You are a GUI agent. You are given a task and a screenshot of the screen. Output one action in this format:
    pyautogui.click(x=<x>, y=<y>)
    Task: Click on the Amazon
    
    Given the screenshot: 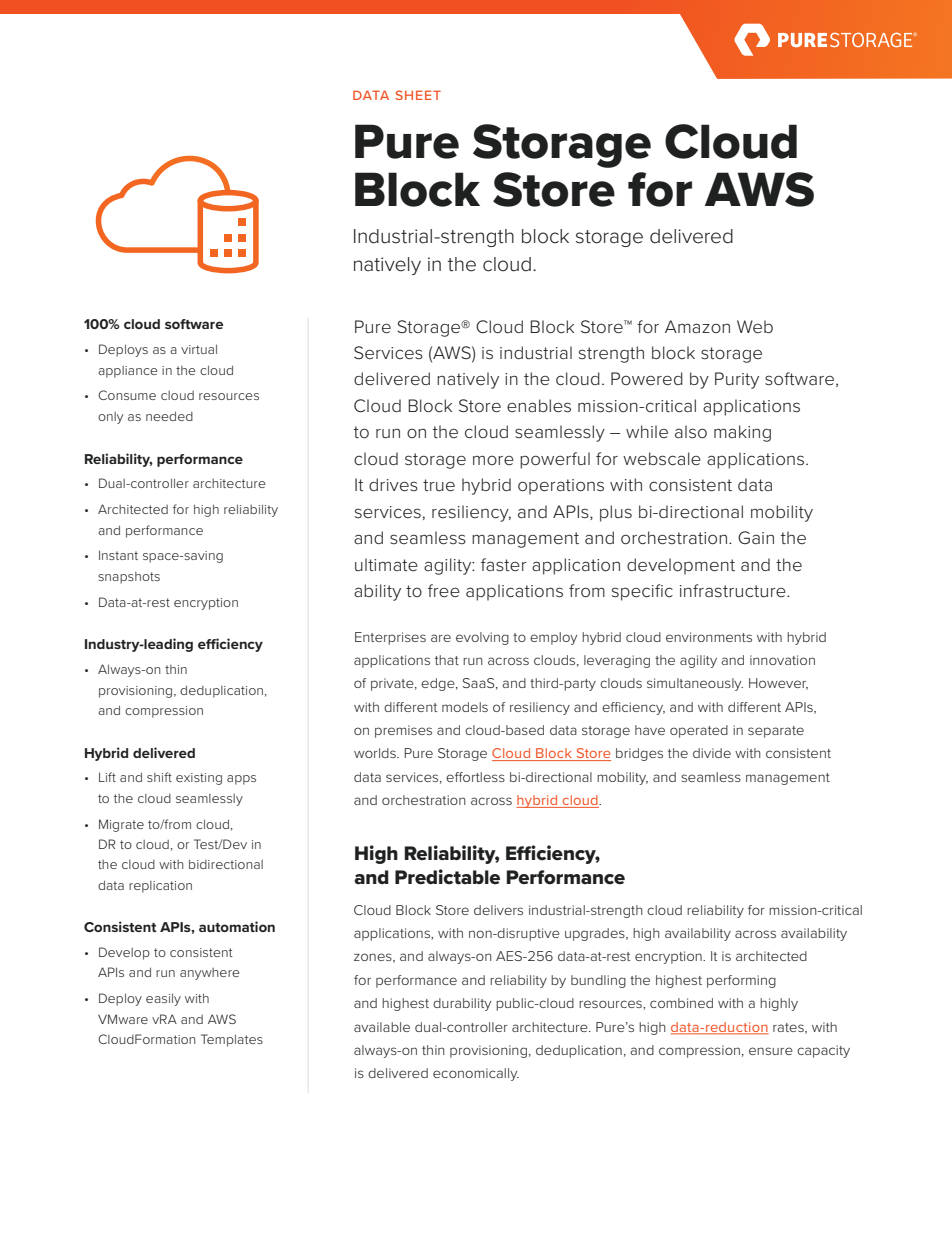 What is the action you would take?
    pyautogui.click(x=697, y=326)
